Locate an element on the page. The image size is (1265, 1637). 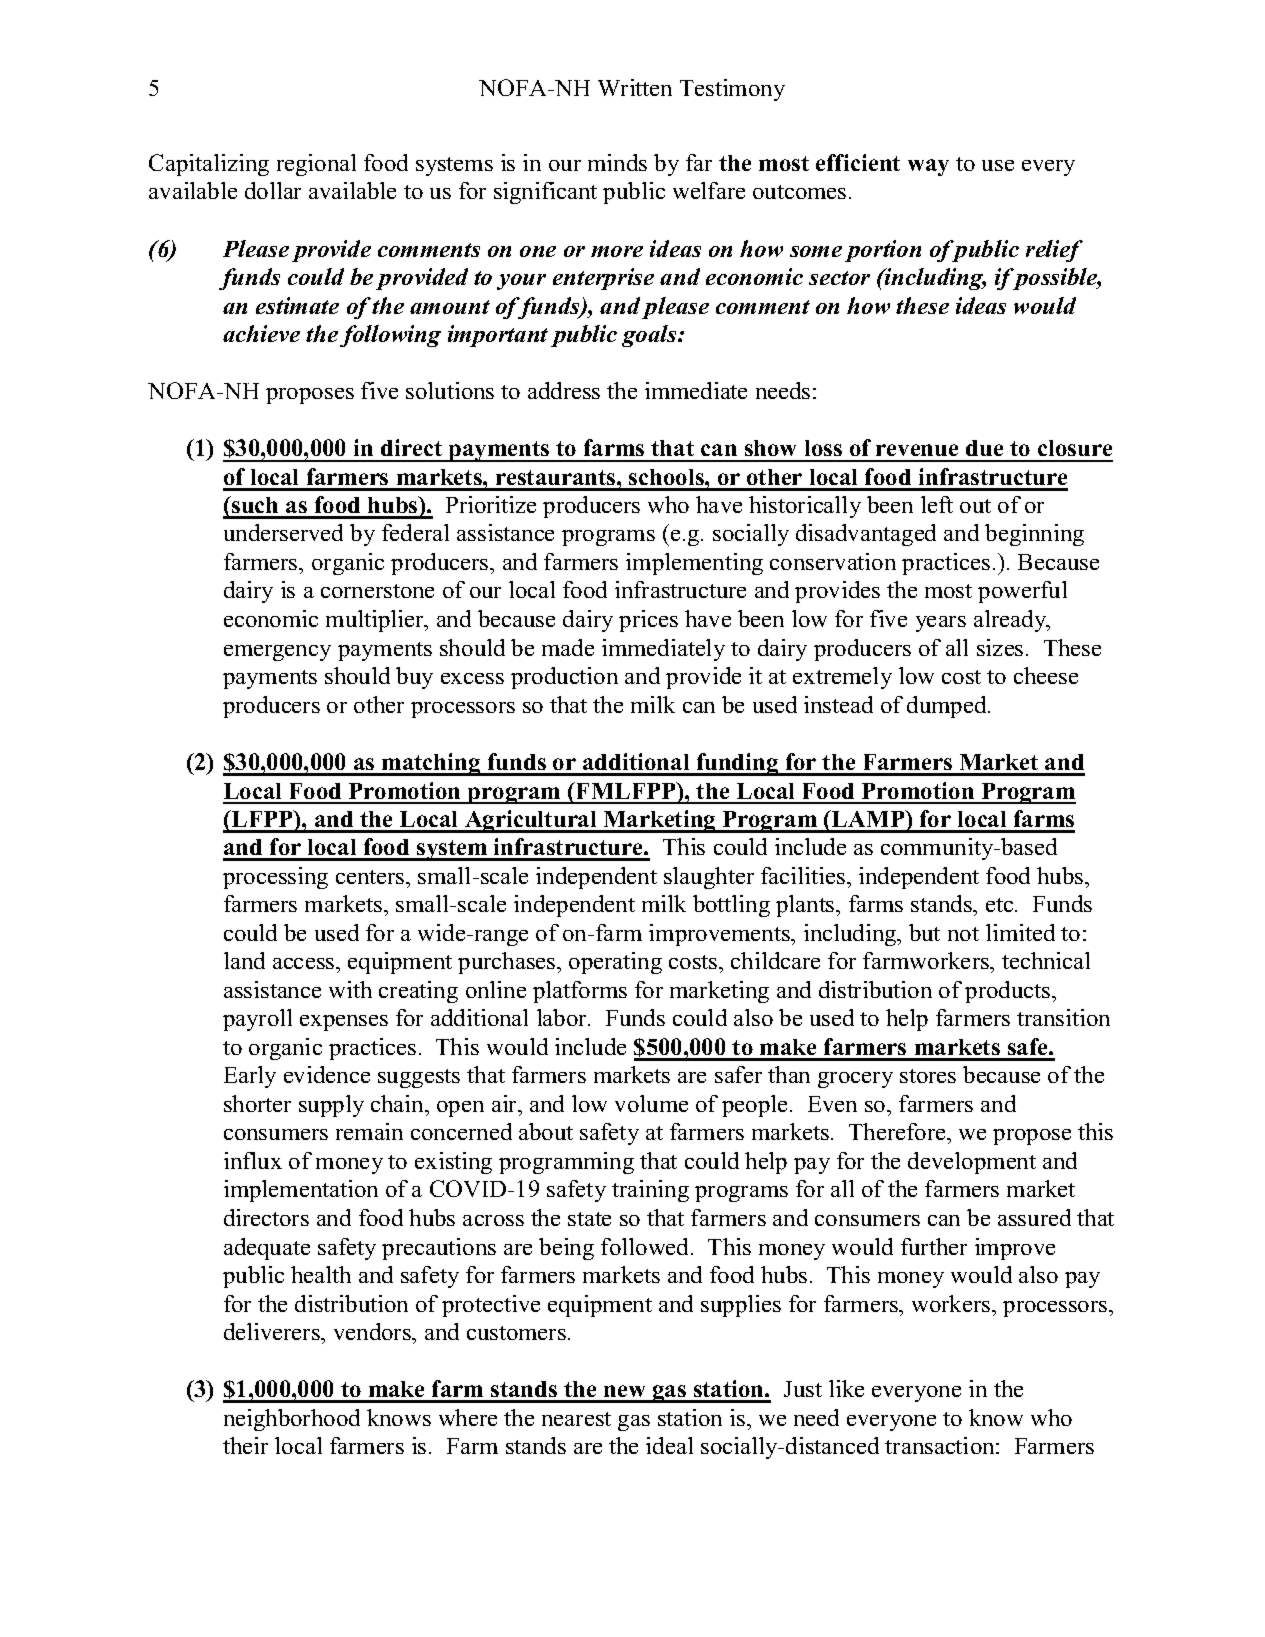
left is located at coordinates (937, 504).
